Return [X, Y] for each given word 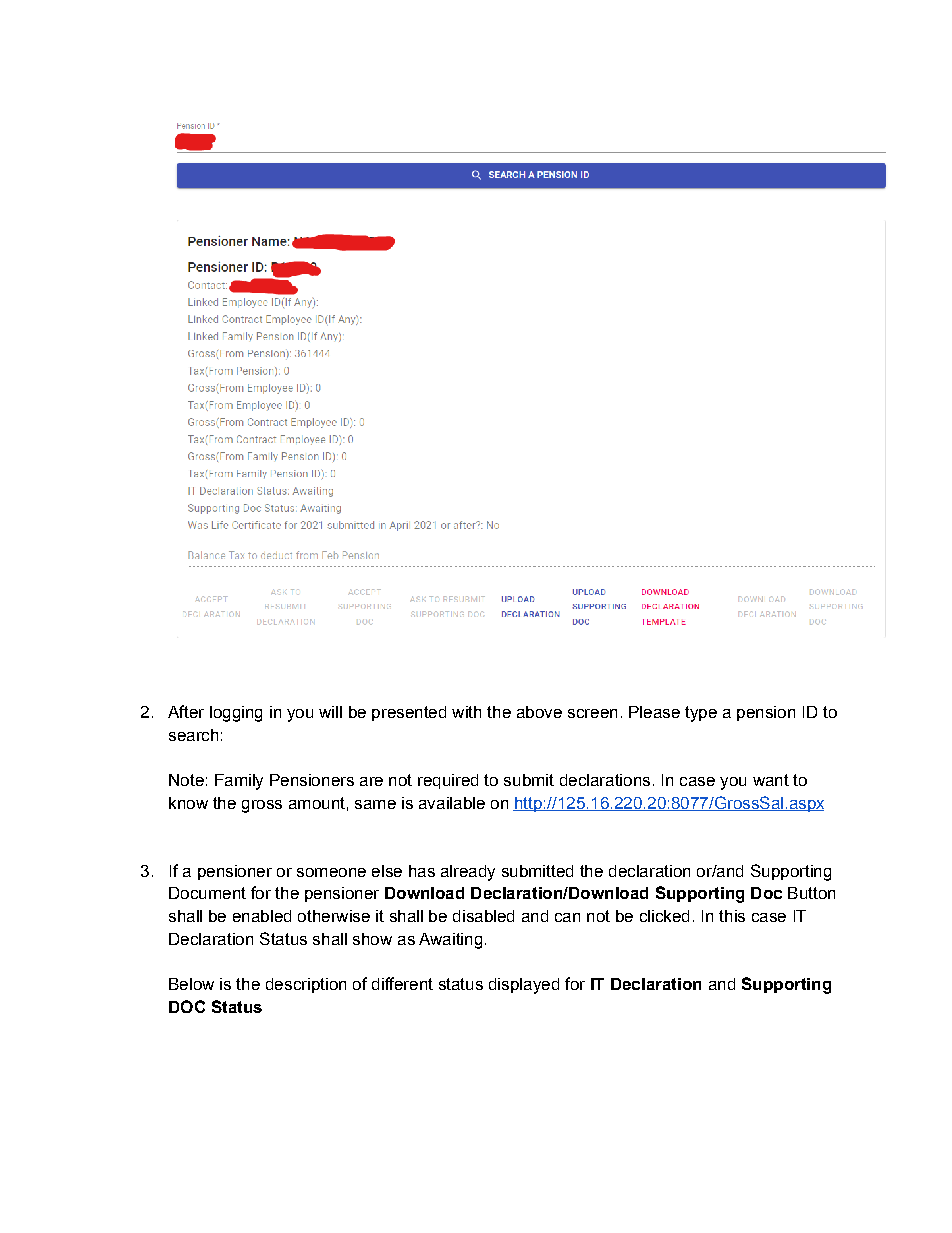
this [732, 916]
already [468, 873]
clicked [664, 916]
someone [331, 872]
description [306, 985]
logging [236, 714]
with [466, 712]
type [701, 714]
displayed [524, 986]
